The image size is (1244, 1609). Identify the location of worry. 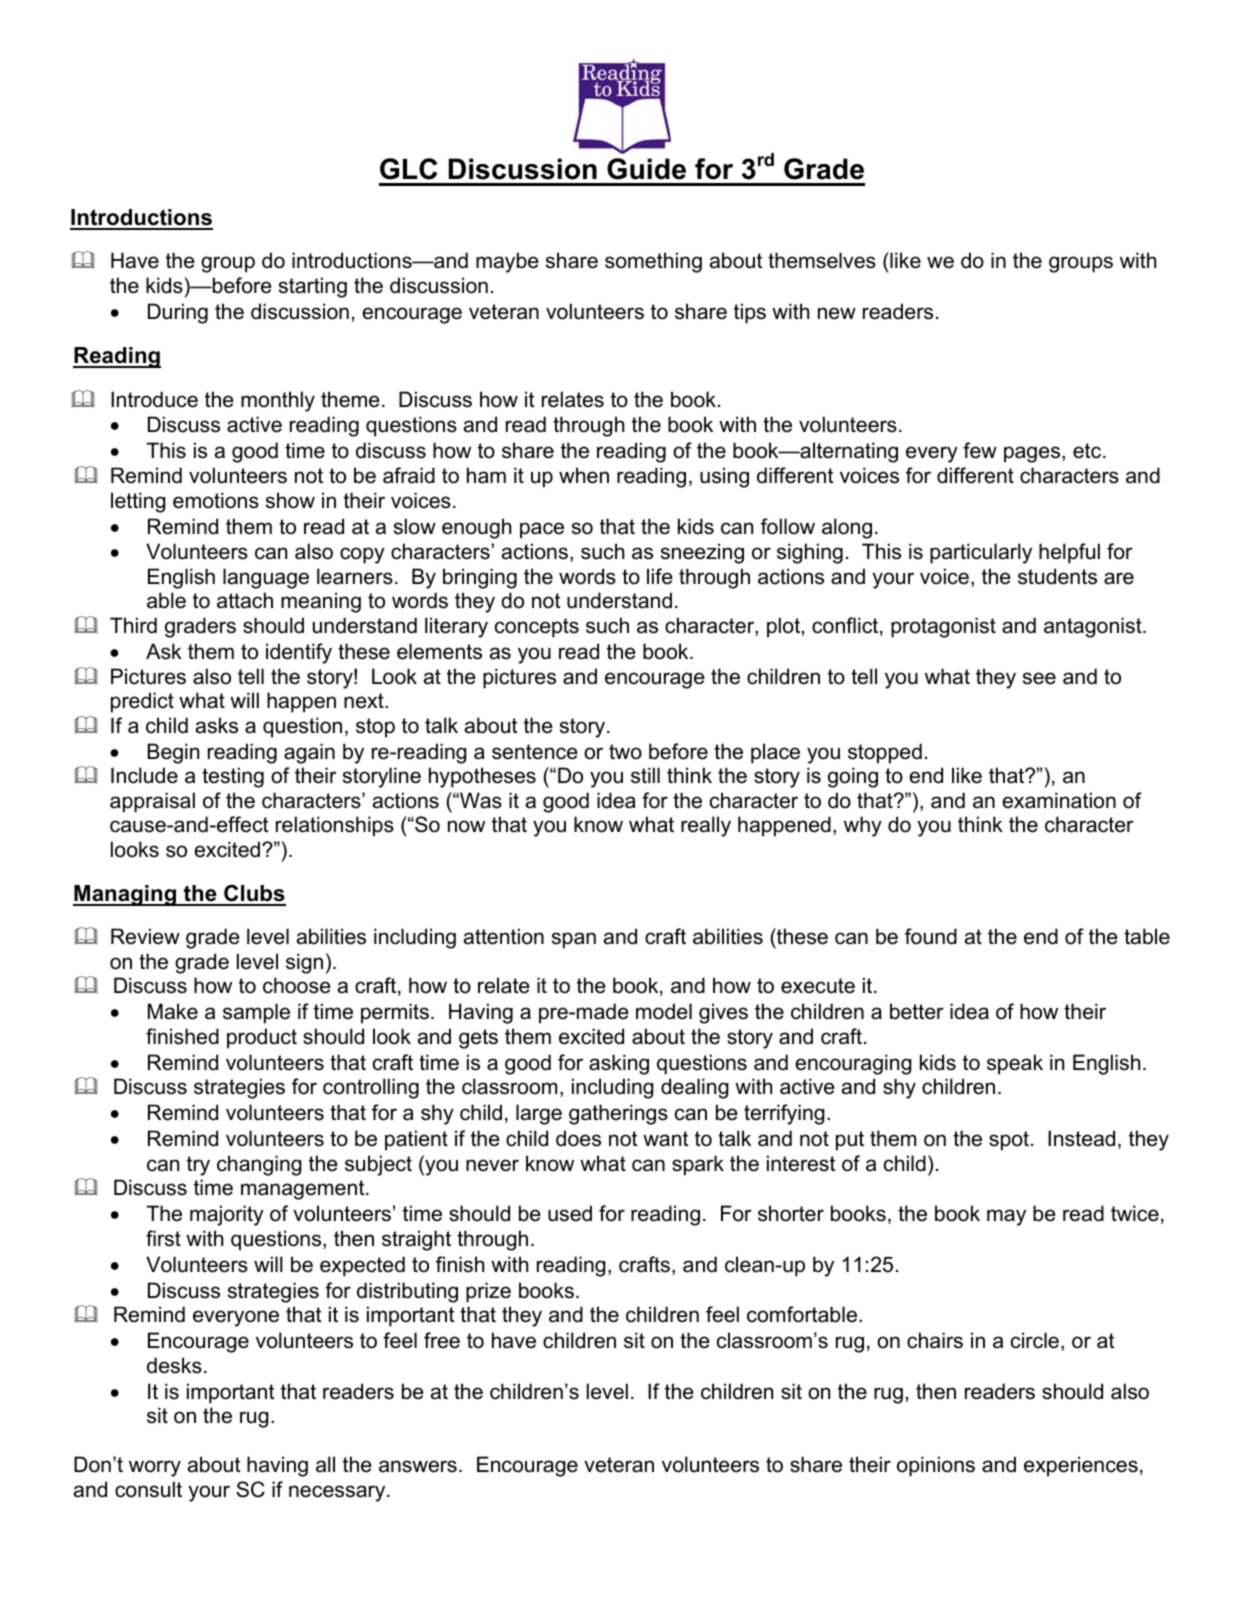
(155, 1468).
